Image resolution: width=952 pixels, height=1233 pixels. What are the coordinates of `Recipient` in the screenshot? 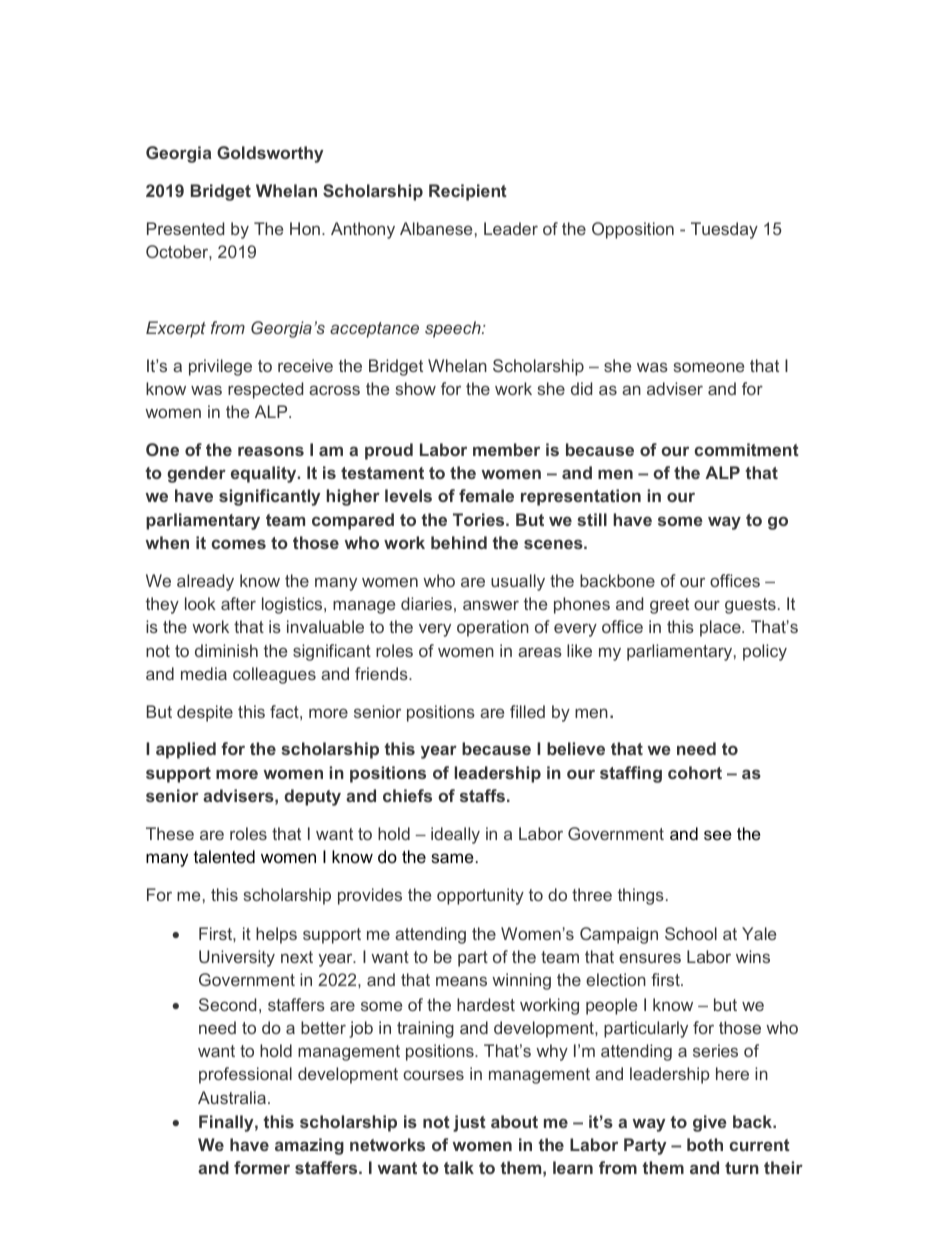 It's located at (468, 192).
